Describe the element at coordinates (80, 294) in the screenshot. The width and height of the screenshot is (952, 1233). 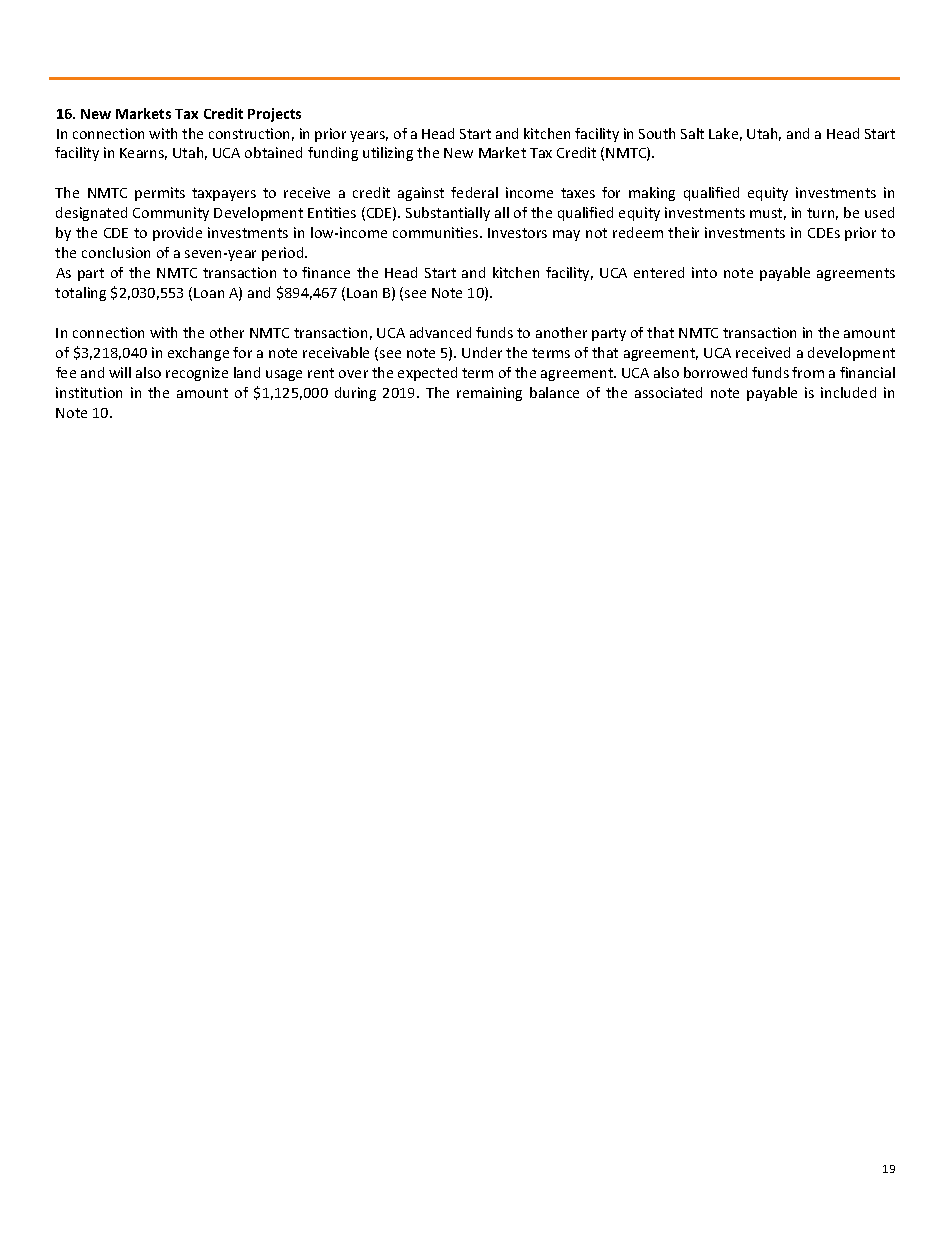
I see `totaling` at that location.
